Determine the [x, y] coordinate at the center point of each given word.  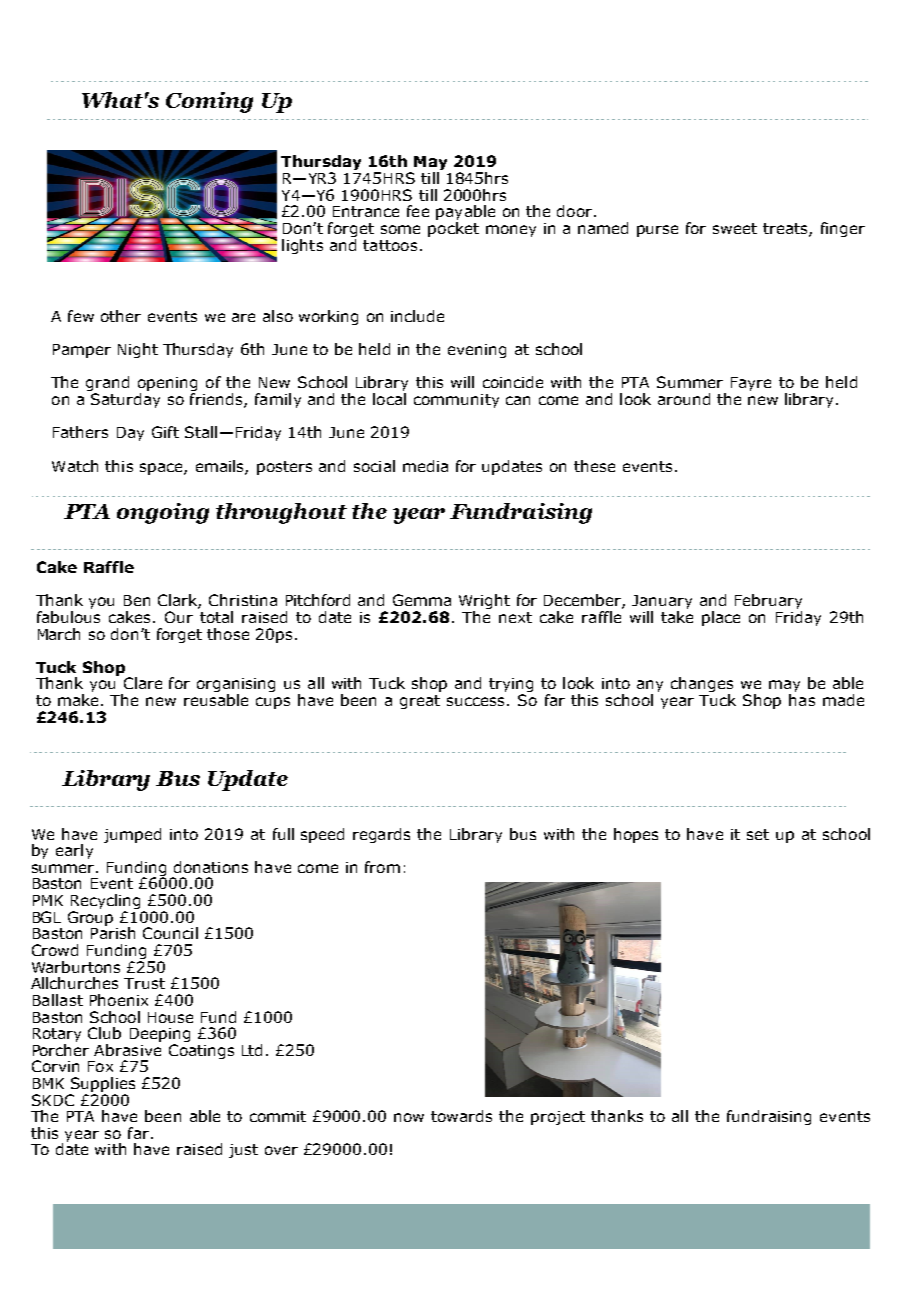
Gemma [422, 600]
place [721, 618]
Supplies [103, 1084]
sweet [735, 228]
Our [179, 617]
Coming [209, 102]
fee [418, 211]
